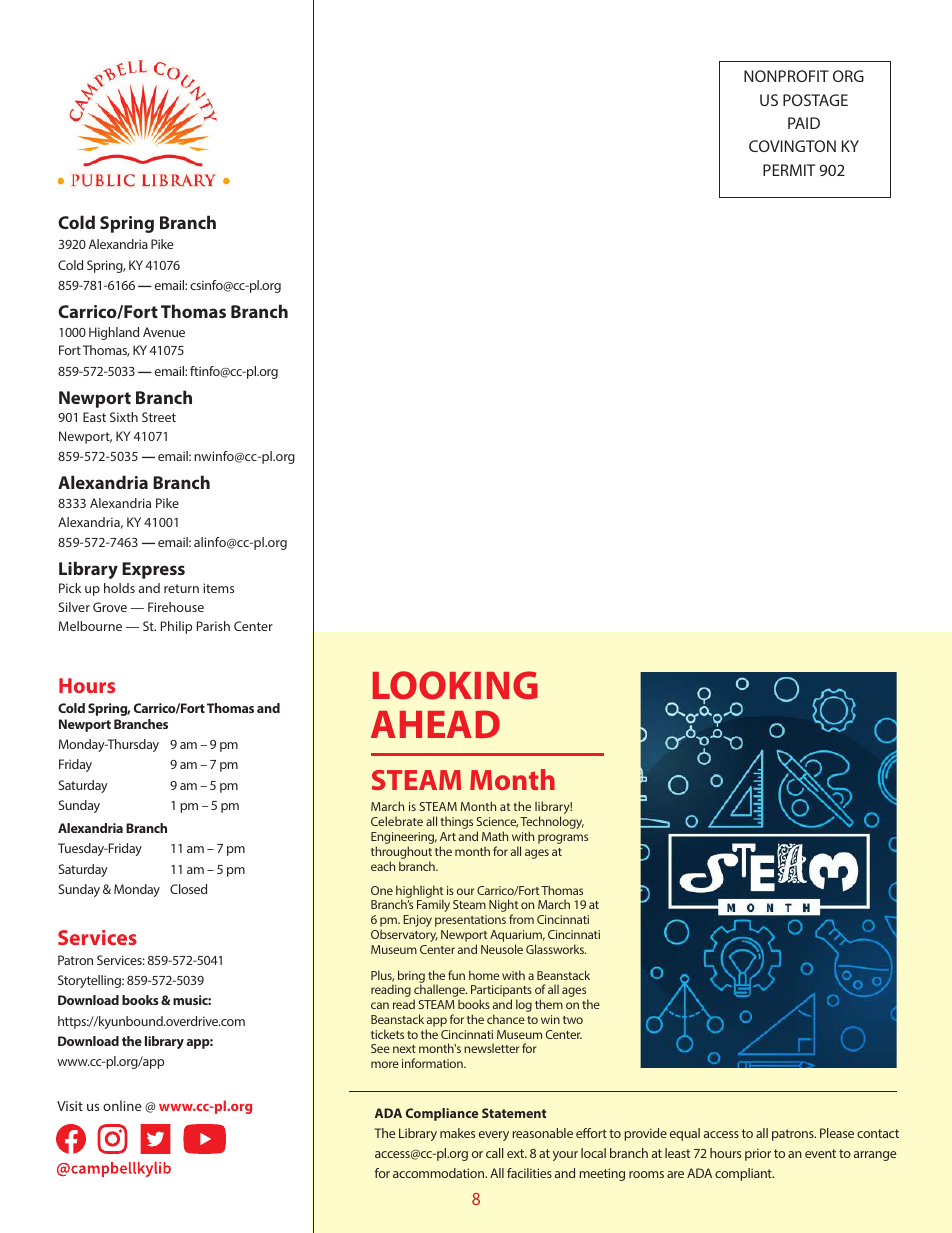  Describe the element at coordinates (563, 839) in the screenshot. I see `programs` at that location.
